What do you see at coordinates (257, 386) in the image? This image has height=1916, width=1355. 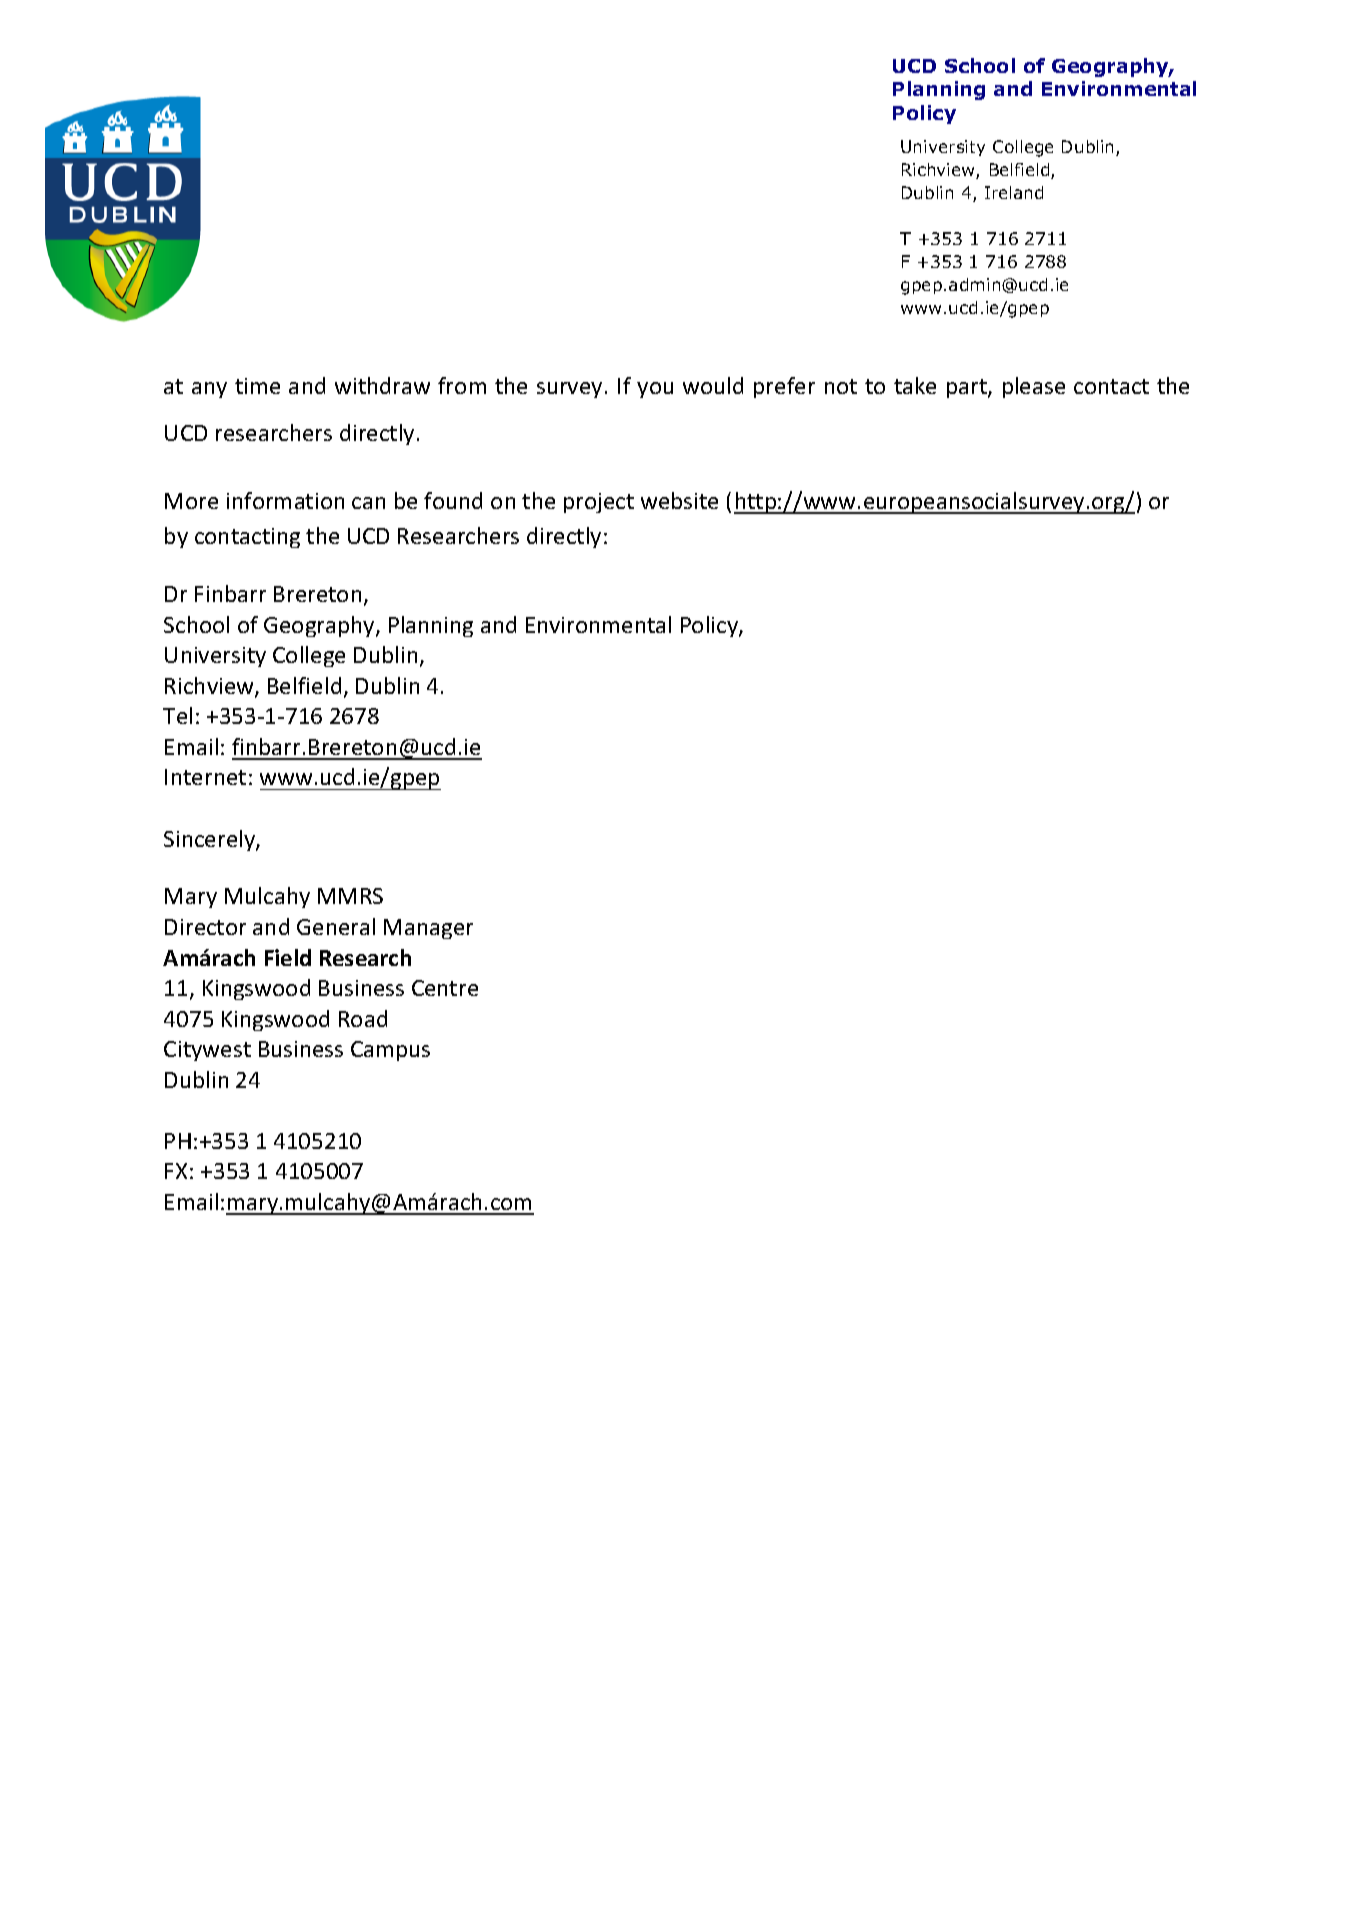 I see `time` at bounding box center [257, 386].
